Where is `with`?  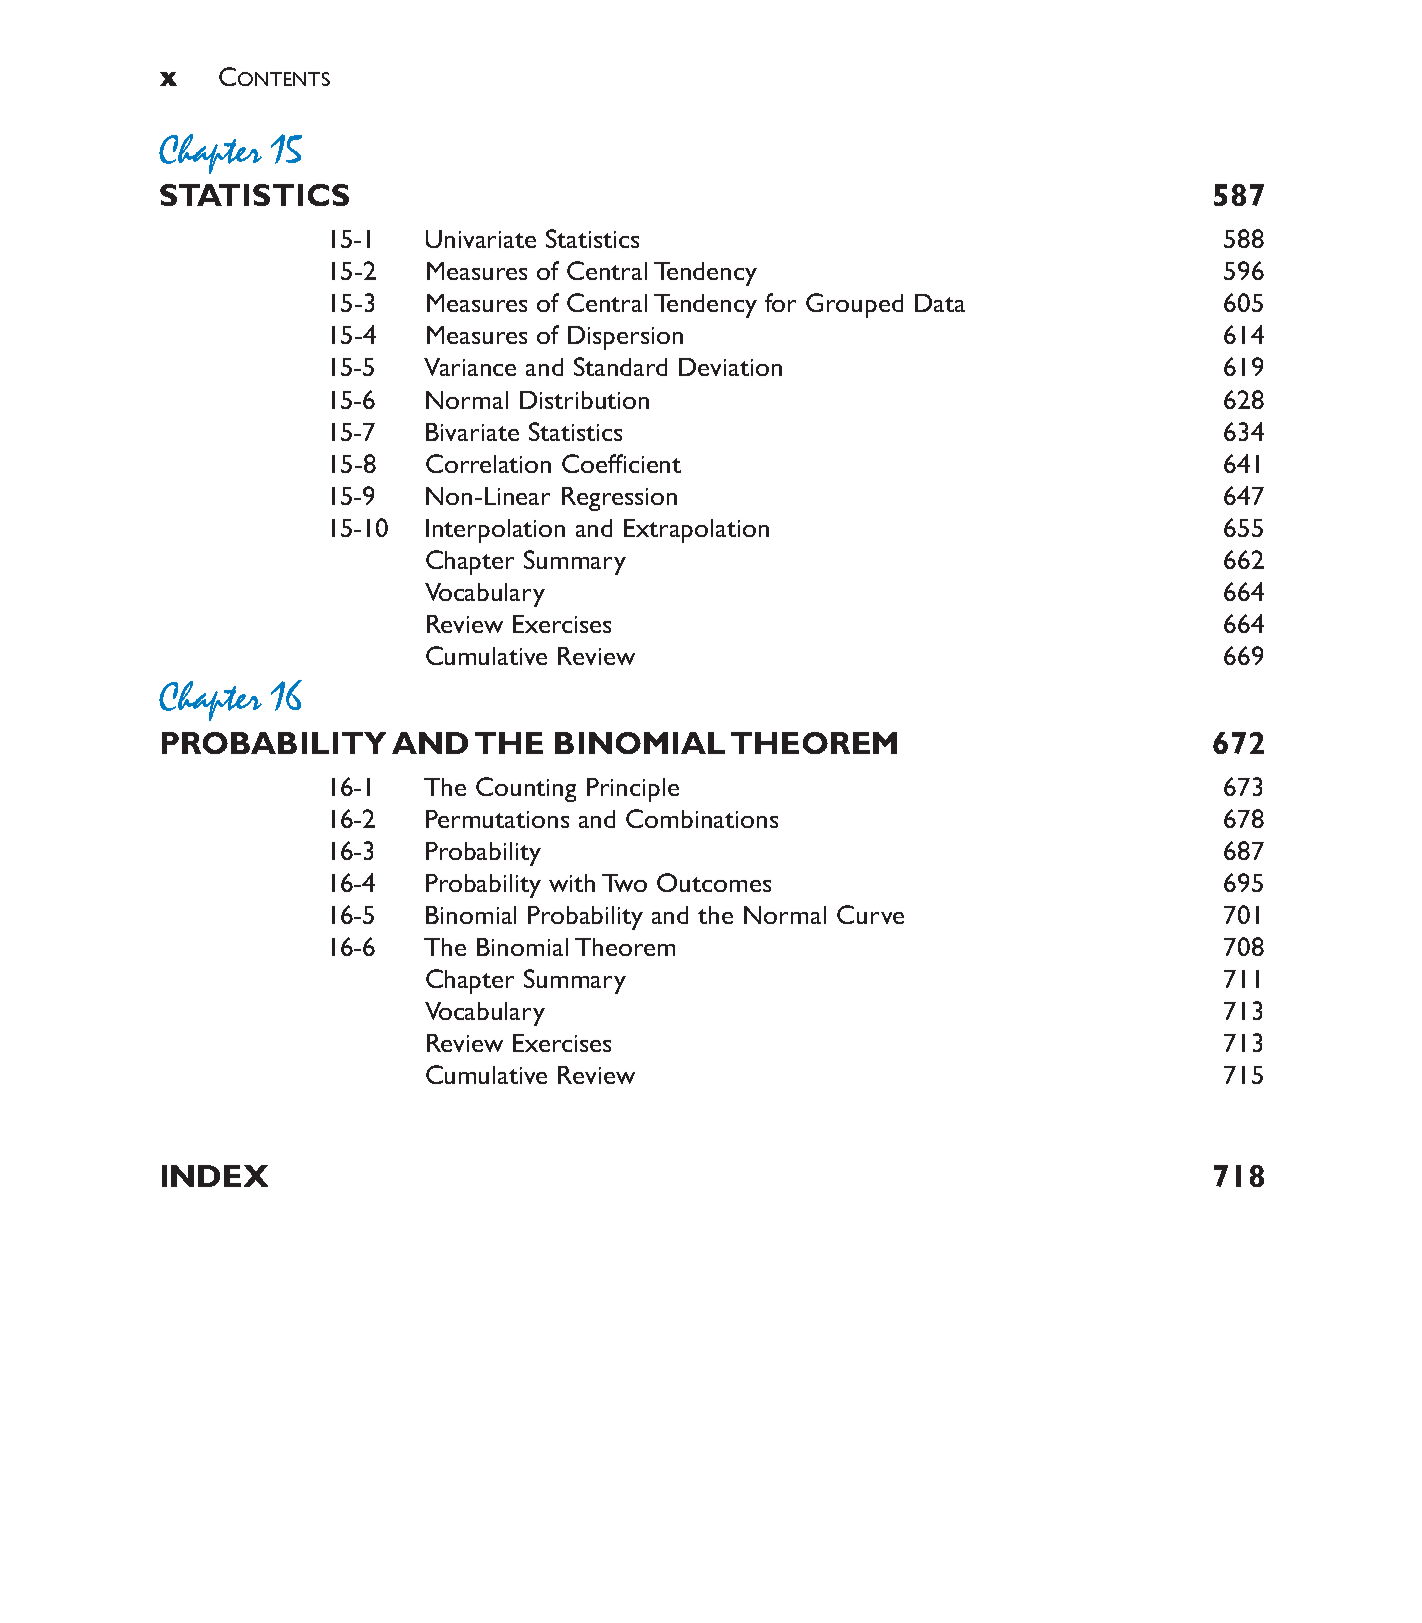 with is located at coordinates (572, 883).
